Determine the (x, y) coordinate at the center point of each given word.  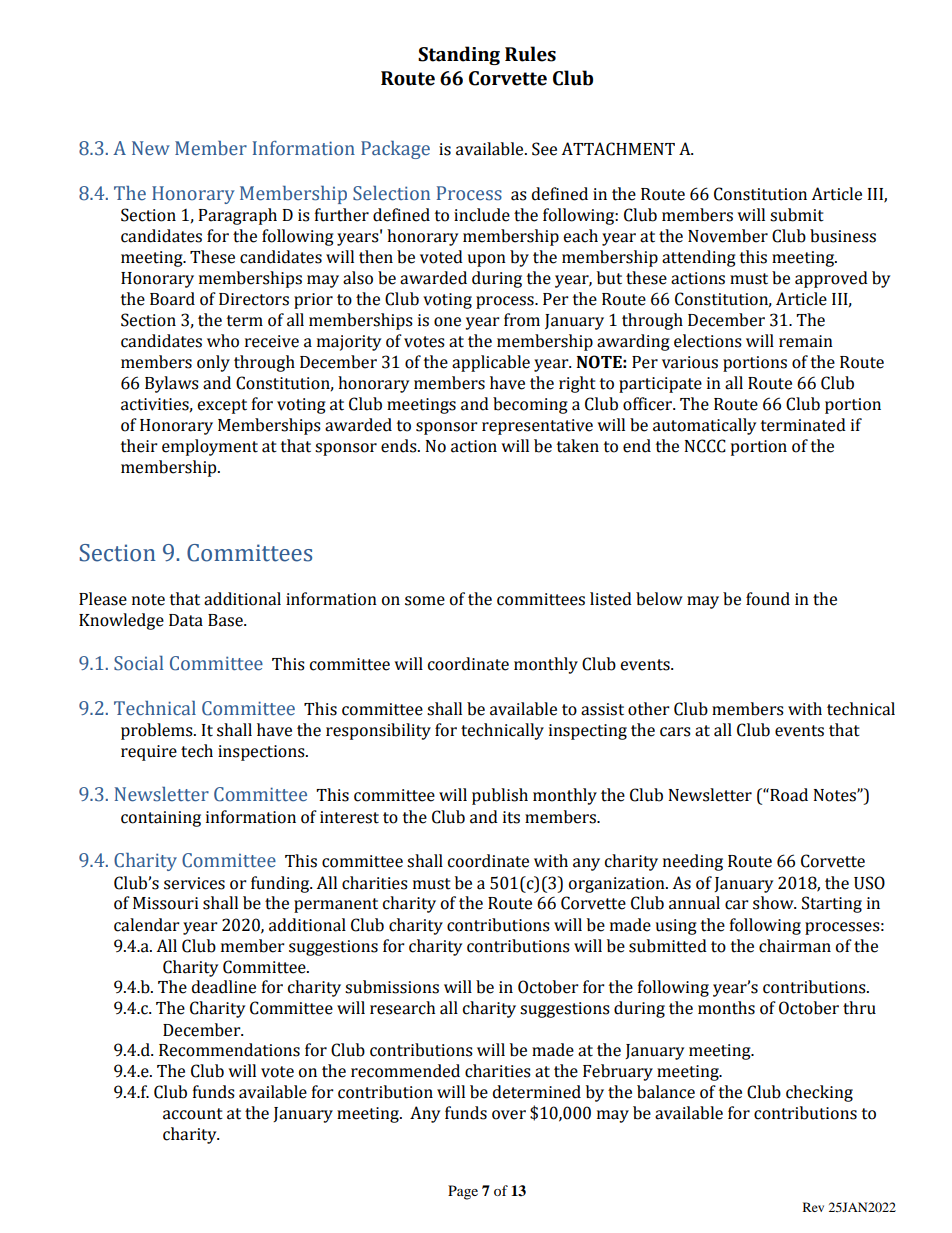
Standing (459, 55)
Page (463, 1192)
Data (186, 620)
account (193, 1114)
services (194, 883)
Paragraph (238, 216)
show (774, 903)
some (425, 601)
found (768, 599)
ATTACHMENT (618, 149)
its (511, 817)
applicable (491, 363)
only (213, 363)
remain (806, 341)
